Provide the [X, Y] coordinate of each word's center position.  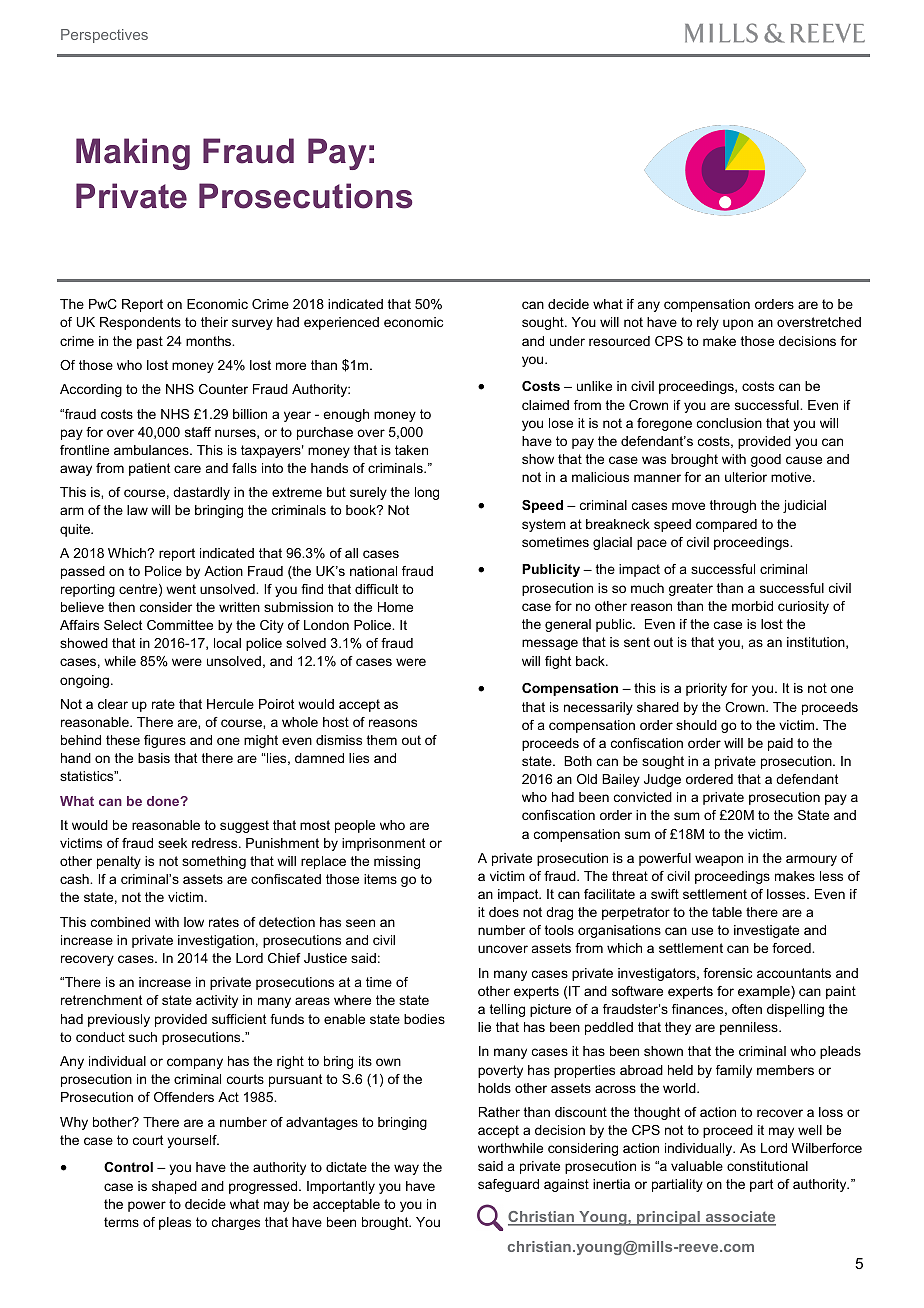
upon [738, 324]
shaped [174, 1187]
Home [395, 607]
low [194, 922]
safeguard [508, 1185]
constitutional [767, 1166]
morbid [752, 606]
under [567, 341]
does [504, 912]
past [150, 342]
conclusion [729, 423]
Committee [180, 625]
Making [133, 154]
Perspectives [104, 36]
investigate [766, 931]
